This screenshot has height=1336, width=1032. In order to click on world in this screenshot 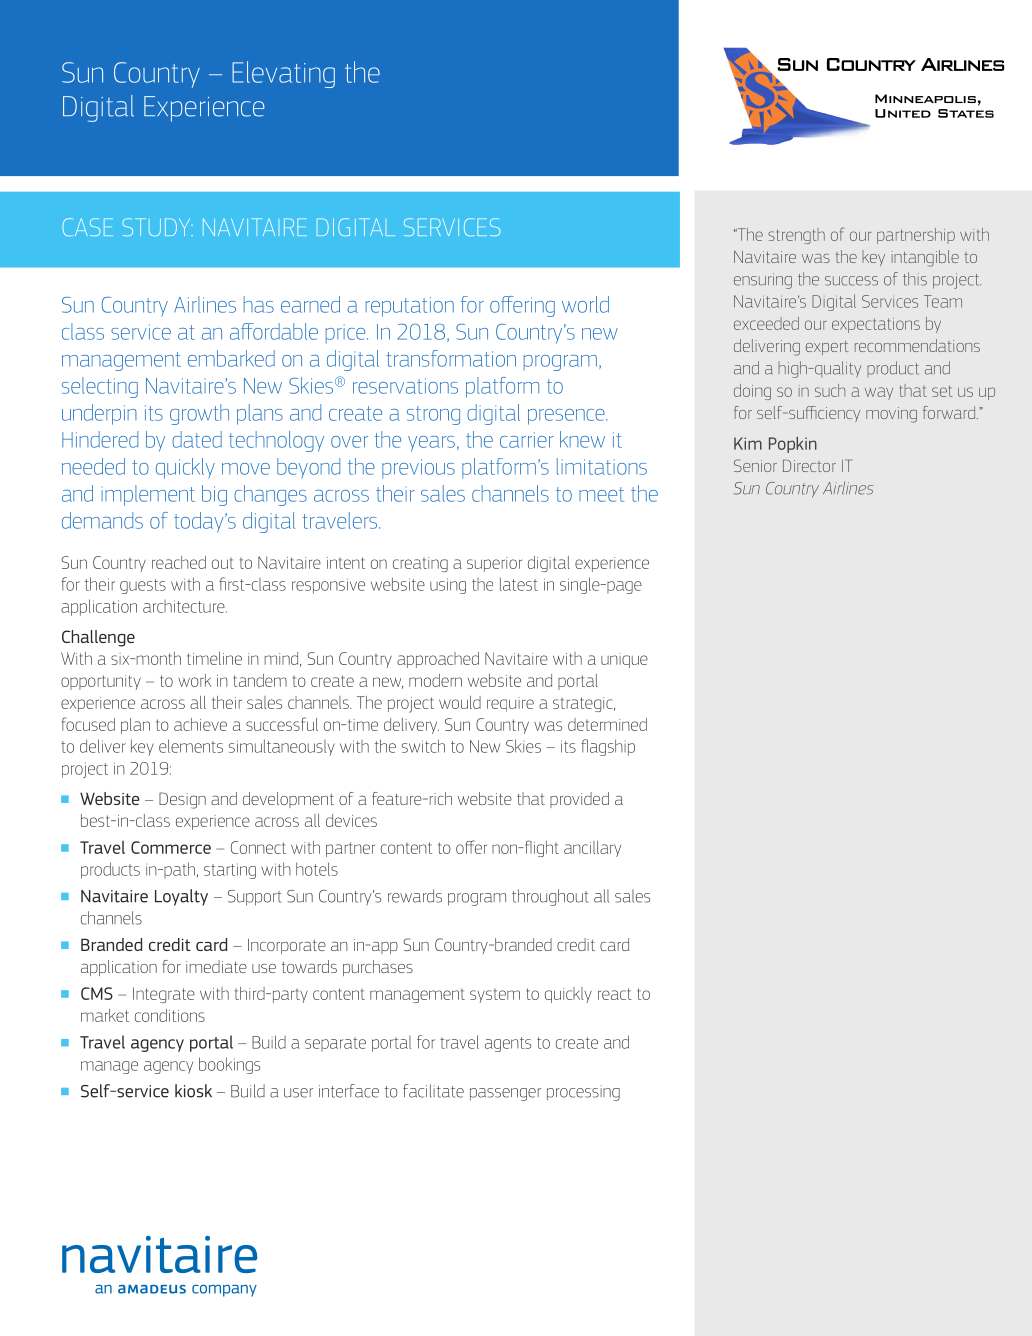, I will do `click(585, 304)`.
